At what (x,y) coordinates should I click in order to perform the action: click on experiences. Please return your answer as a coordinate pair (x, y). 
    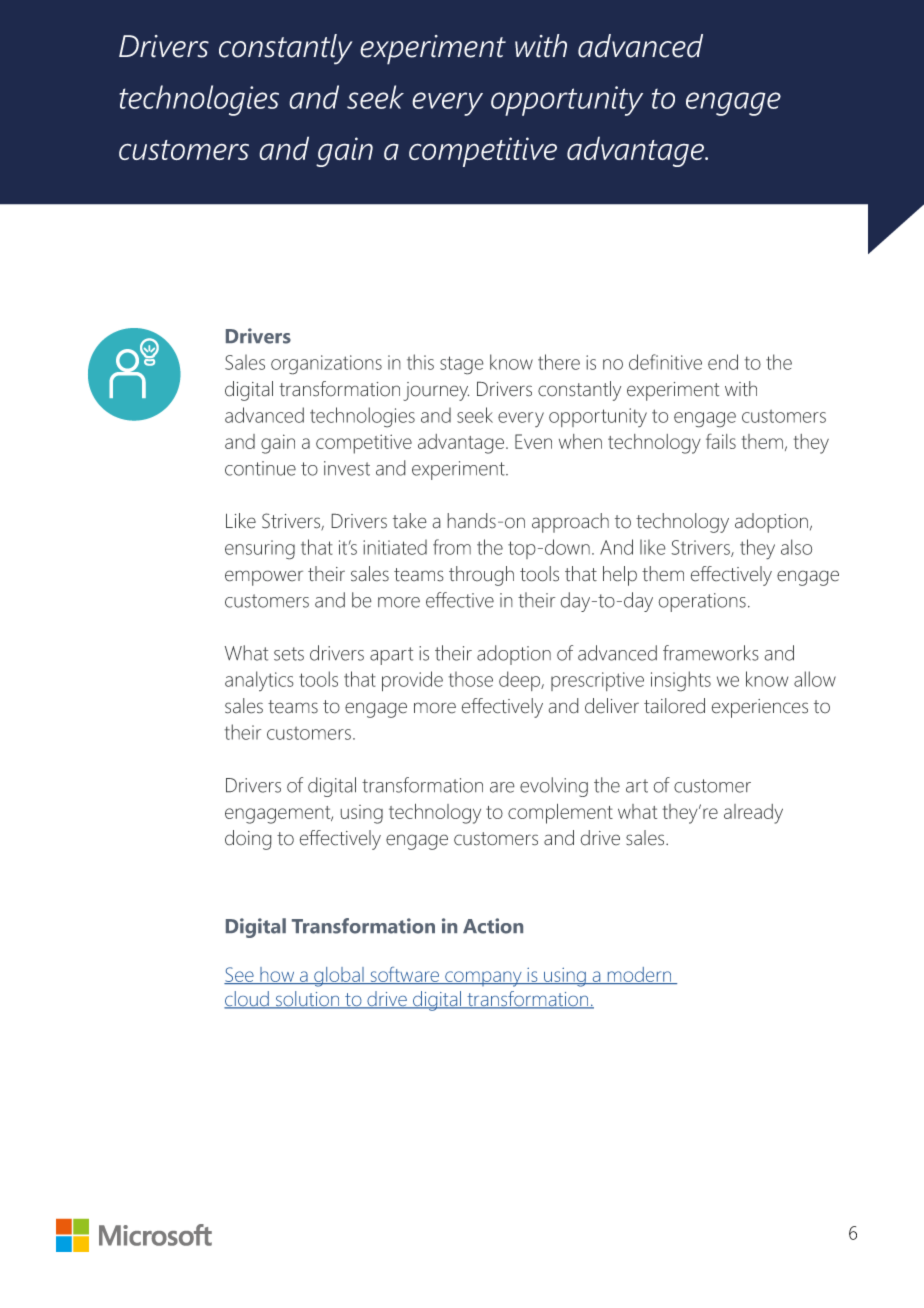
    Looking at the image, I should click on (760, 708).
